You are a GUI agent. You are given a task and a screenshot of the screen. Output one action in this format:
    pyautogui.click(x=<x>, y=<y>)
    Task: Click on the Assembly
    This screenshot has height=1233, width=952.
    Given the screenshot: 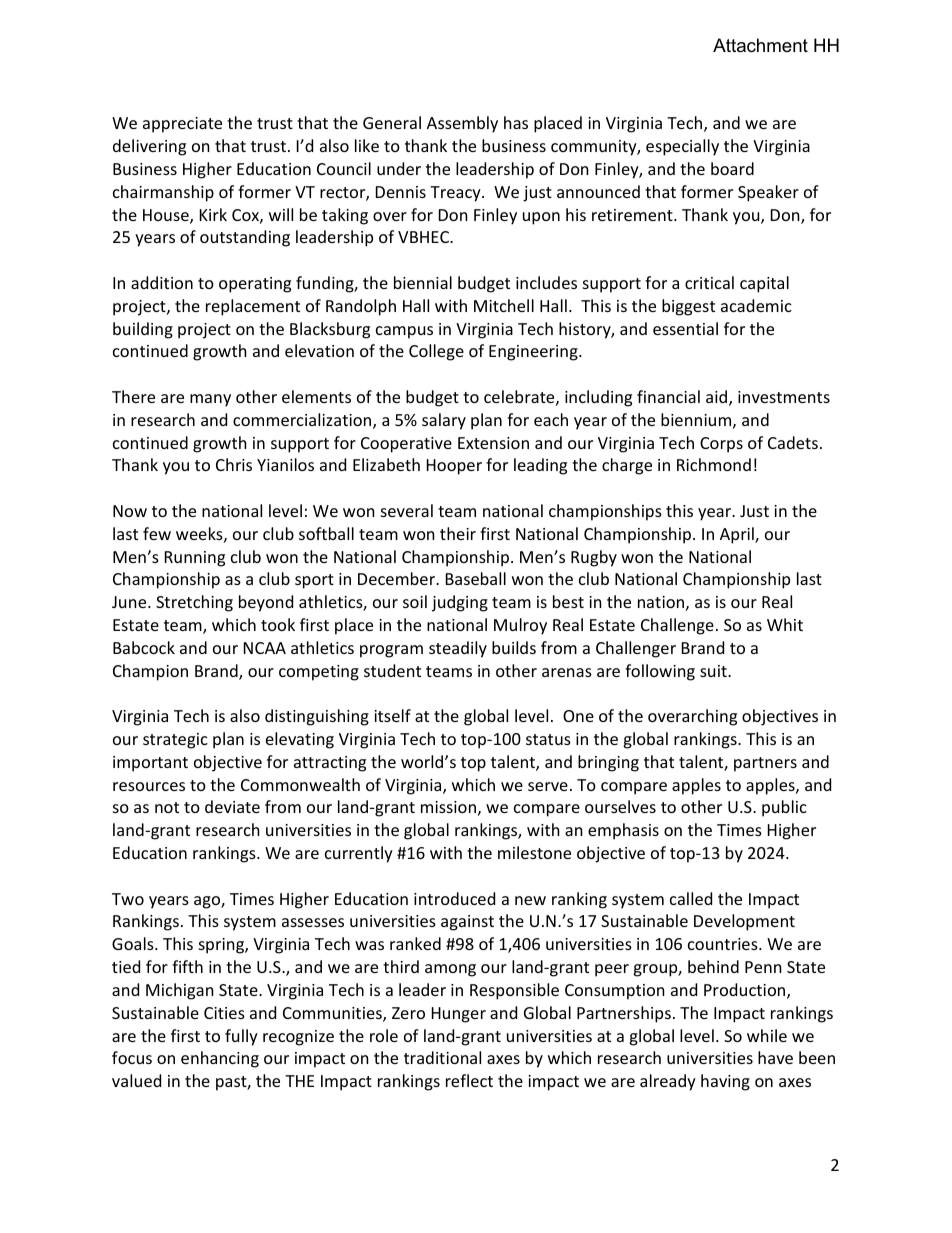 What is the action you would take?
    pyautogui.click(x=462, y=124)
